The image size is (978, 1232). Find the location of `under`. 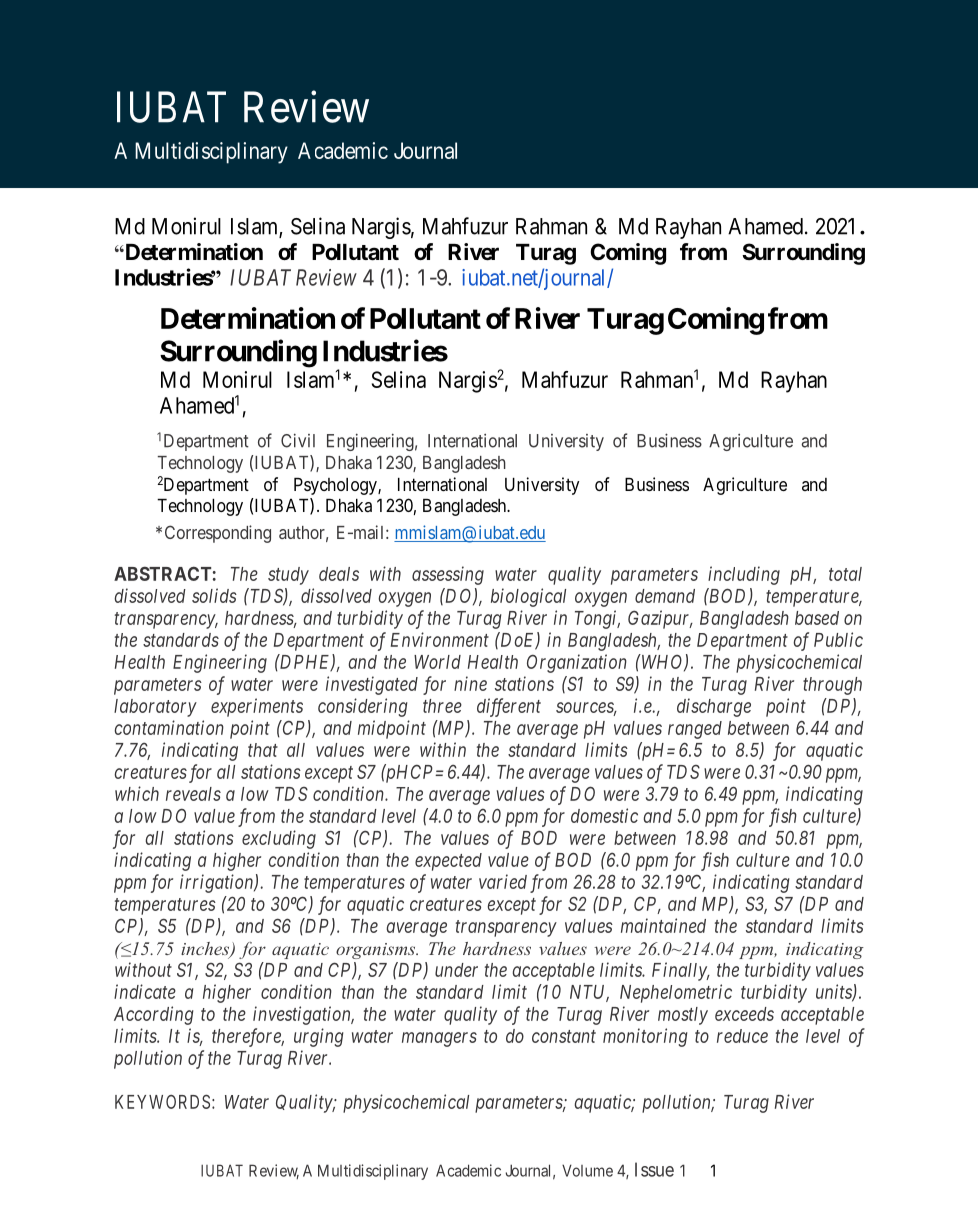

under is located at coordinates (456, 970).
